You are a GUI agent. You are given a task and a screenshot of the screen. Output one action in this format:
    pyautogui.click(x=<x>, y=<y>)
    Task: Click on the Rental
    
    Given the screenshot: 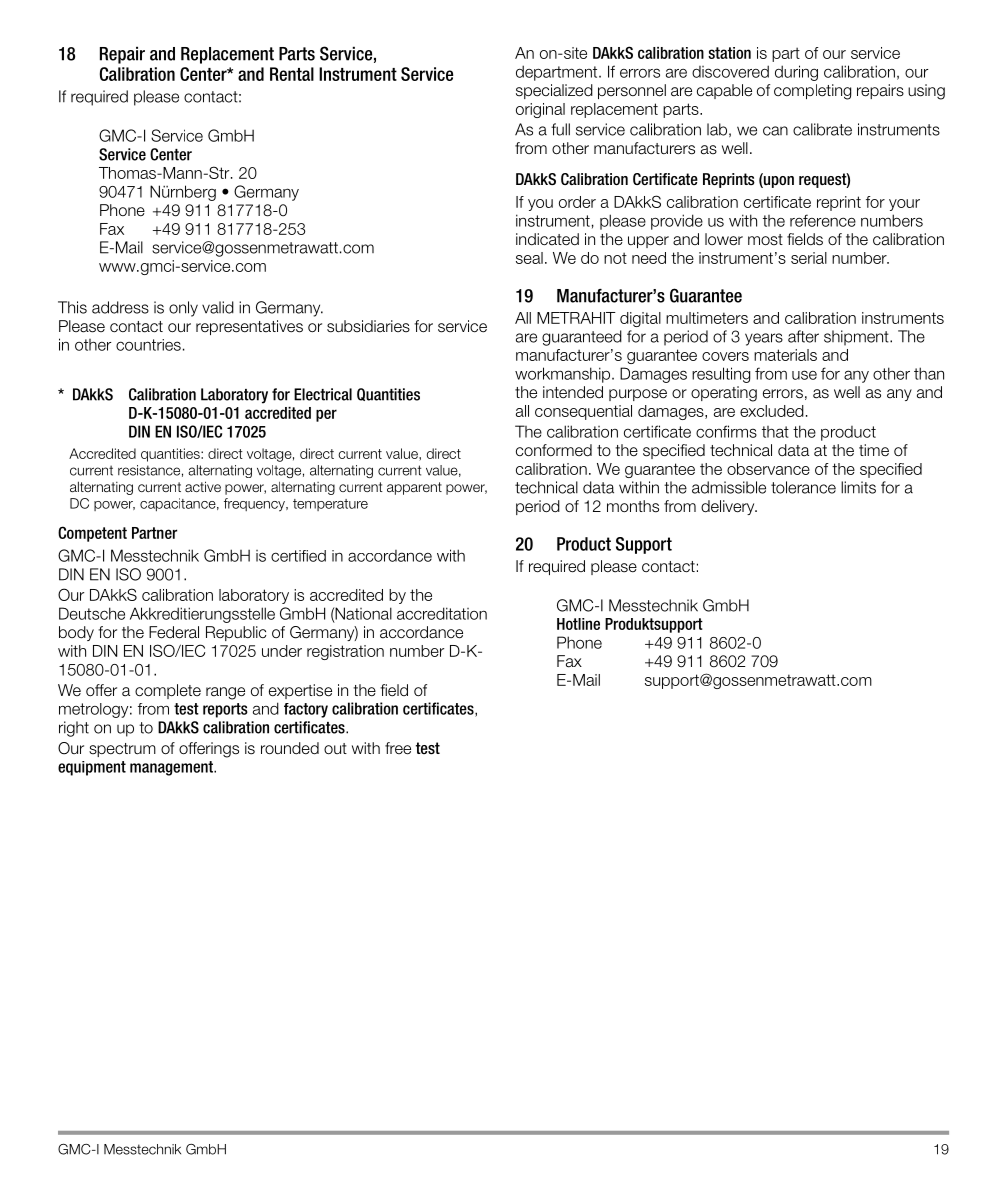 What is the action you would take?
    pyautogui.click(x=292, y=74)
